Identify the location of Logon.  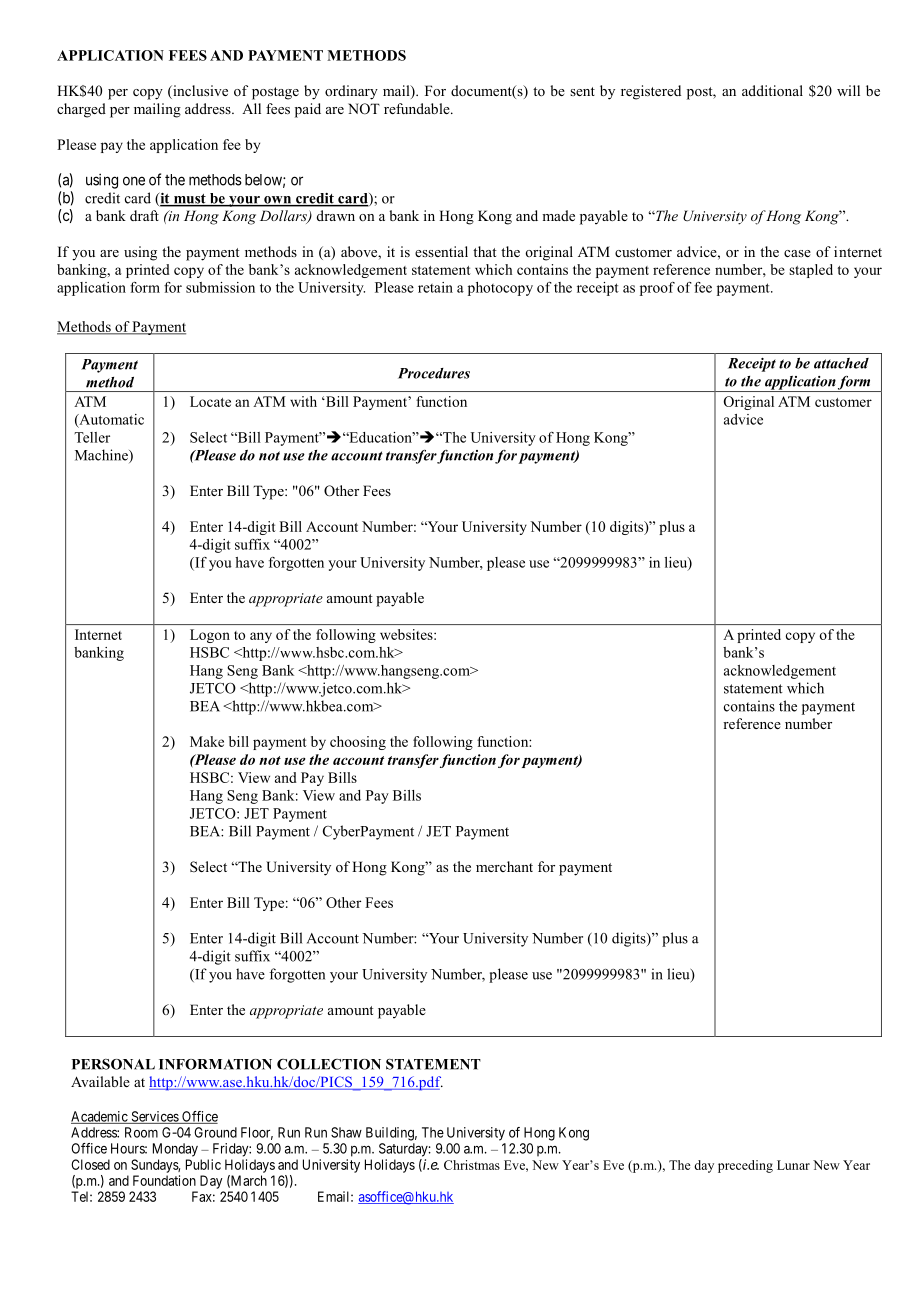
(210, 636).
